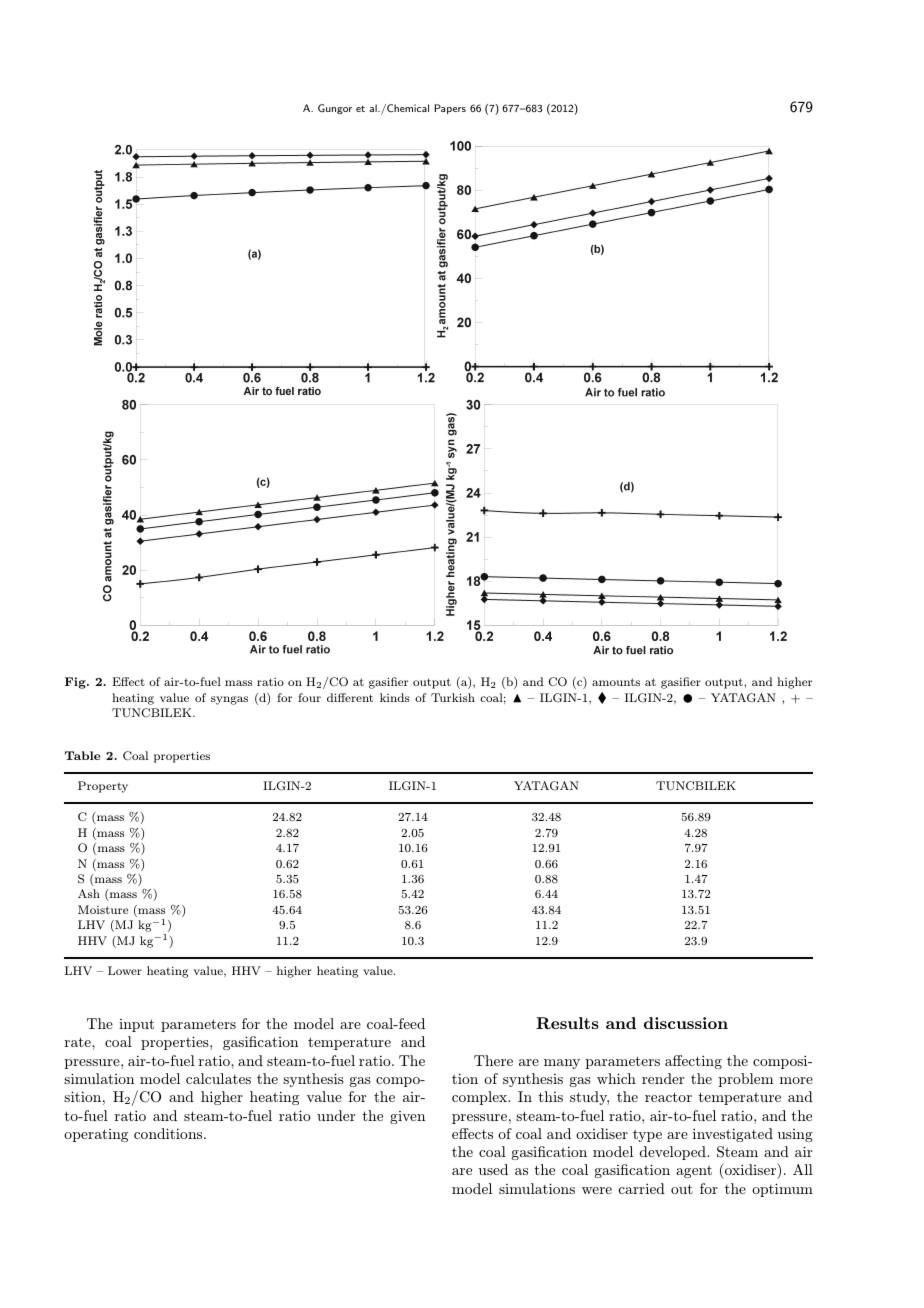 The width and height of the page is (924, 1308). What do you see at coordinates (96, 1135) in the page?
I see `operating` at bounding box center [96, 1135].
